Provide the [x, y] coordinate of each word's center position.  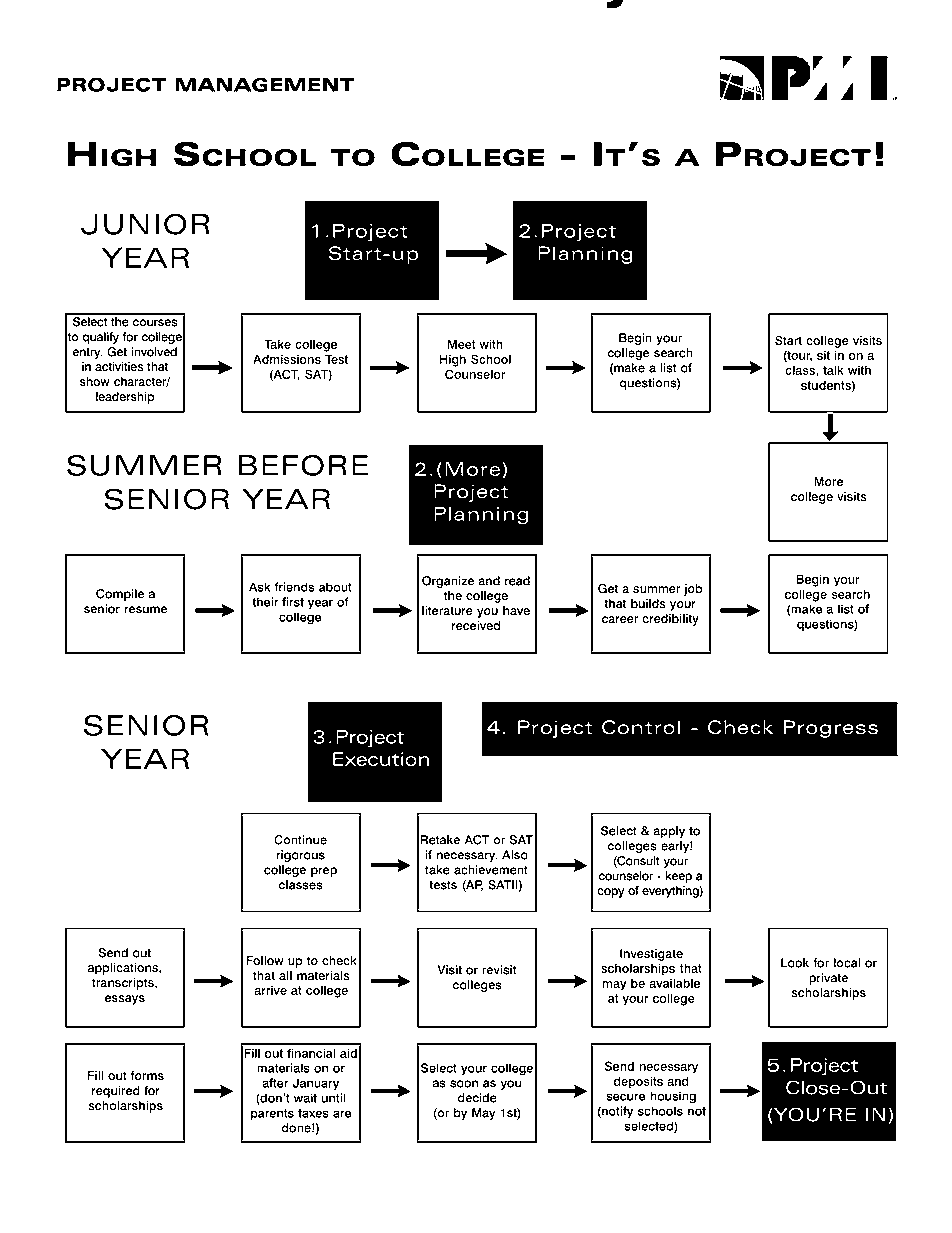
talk [833, 370]
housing [673, 1097]
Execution [381, 759]
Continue [300, 840]
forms [147, 1076]
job [693, 590]
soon [464, 1084]
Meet [462, 344]
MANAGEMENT [265, 85]
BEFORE [303, 465]
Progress [830, 729]
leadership [125, 398]
